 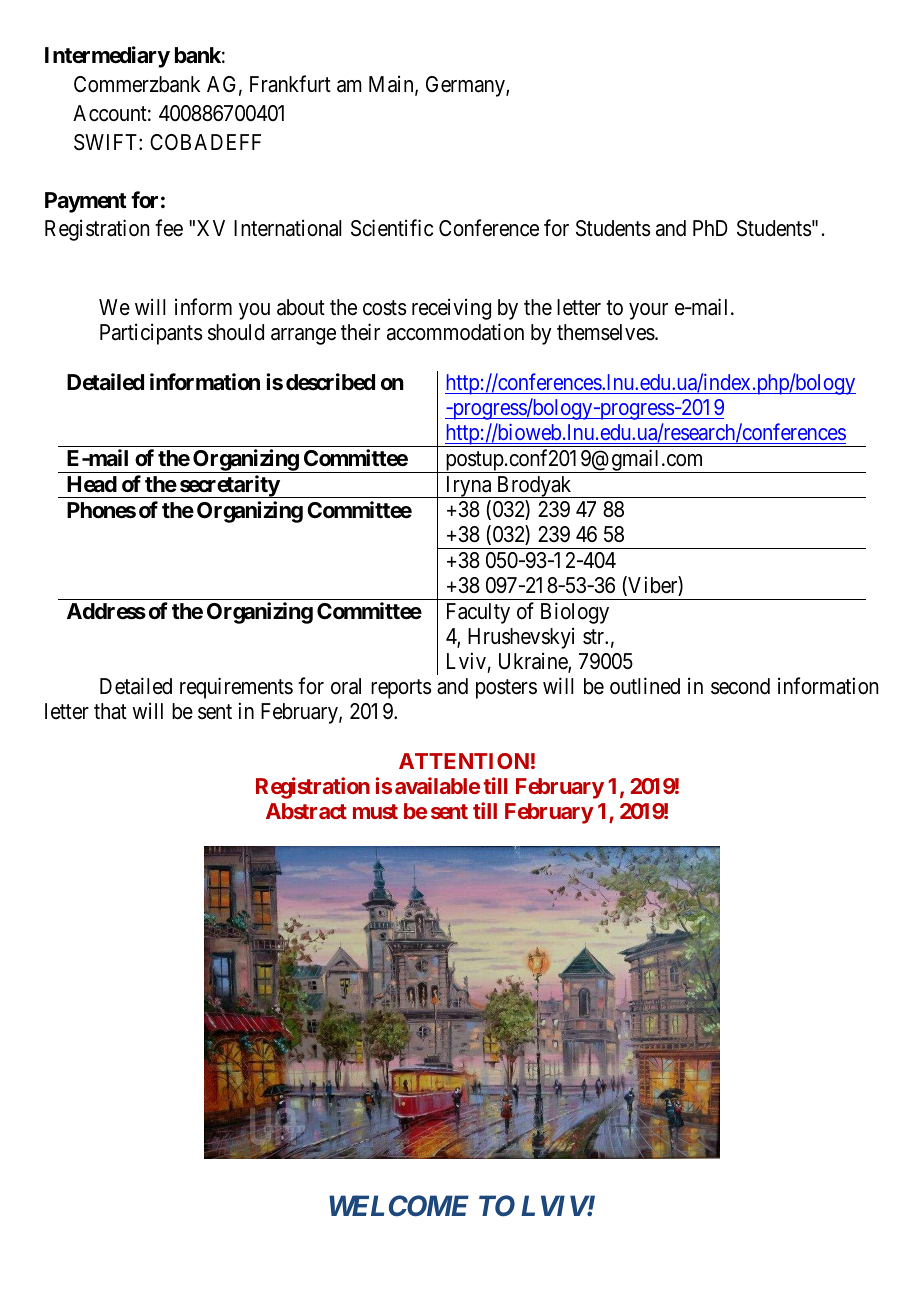 I want to click on Frankfurt, so click(x=290, y=84).
